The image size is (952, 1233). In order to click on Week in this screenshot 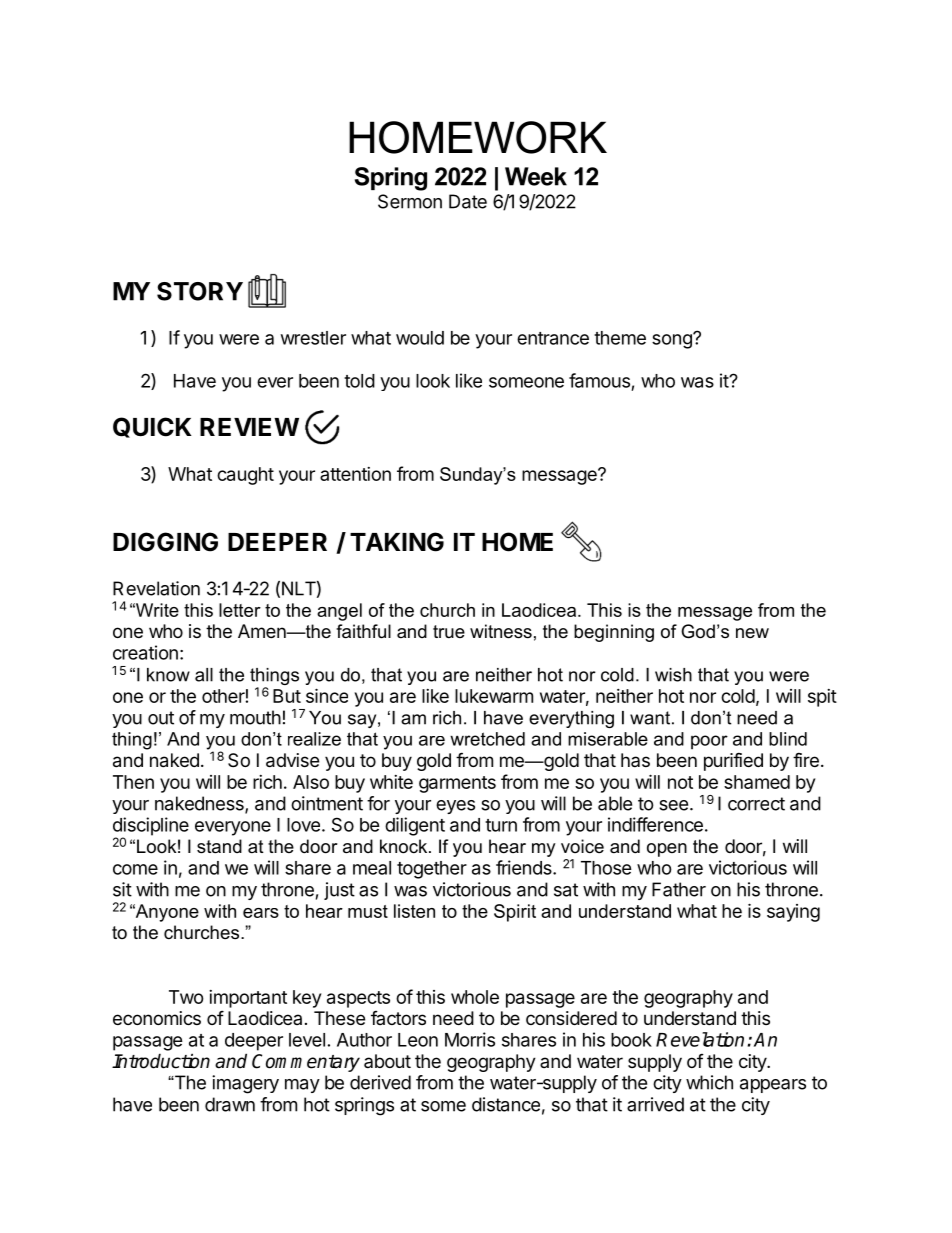, I will do `click(536, 176)`.
